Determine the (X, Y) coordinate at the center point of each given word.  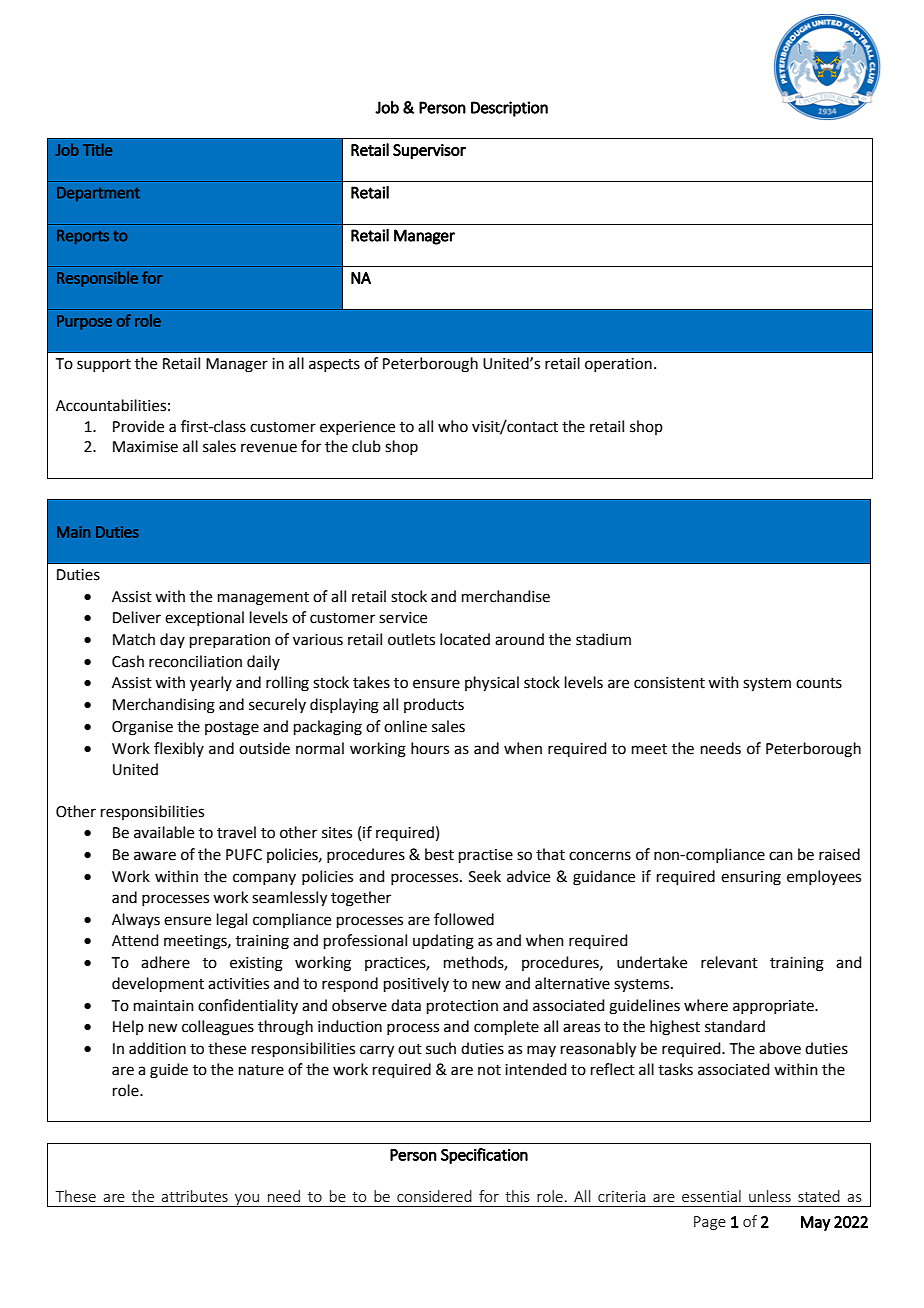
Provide (138, 426)
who (453, 426)
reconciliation (195, 661)
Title (97, 149)
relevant (729, 962)
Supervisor (429, 151)
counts (819, 683)
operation (618, 365)
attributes (194, 1196)
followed (464, 919)
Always (136, 920)
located (465, 639)
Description (509, 109)
